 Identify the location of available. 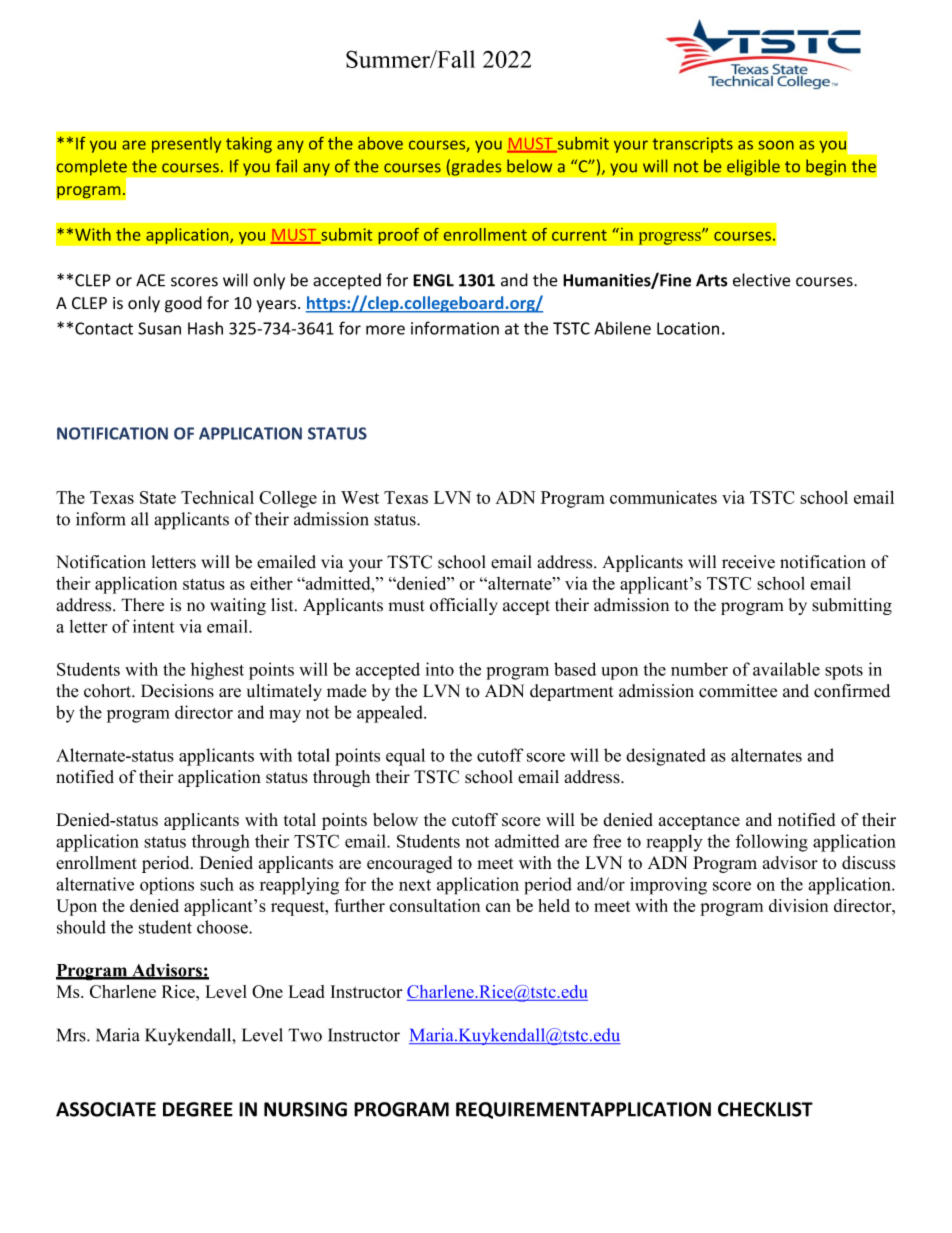
(786, 669).
